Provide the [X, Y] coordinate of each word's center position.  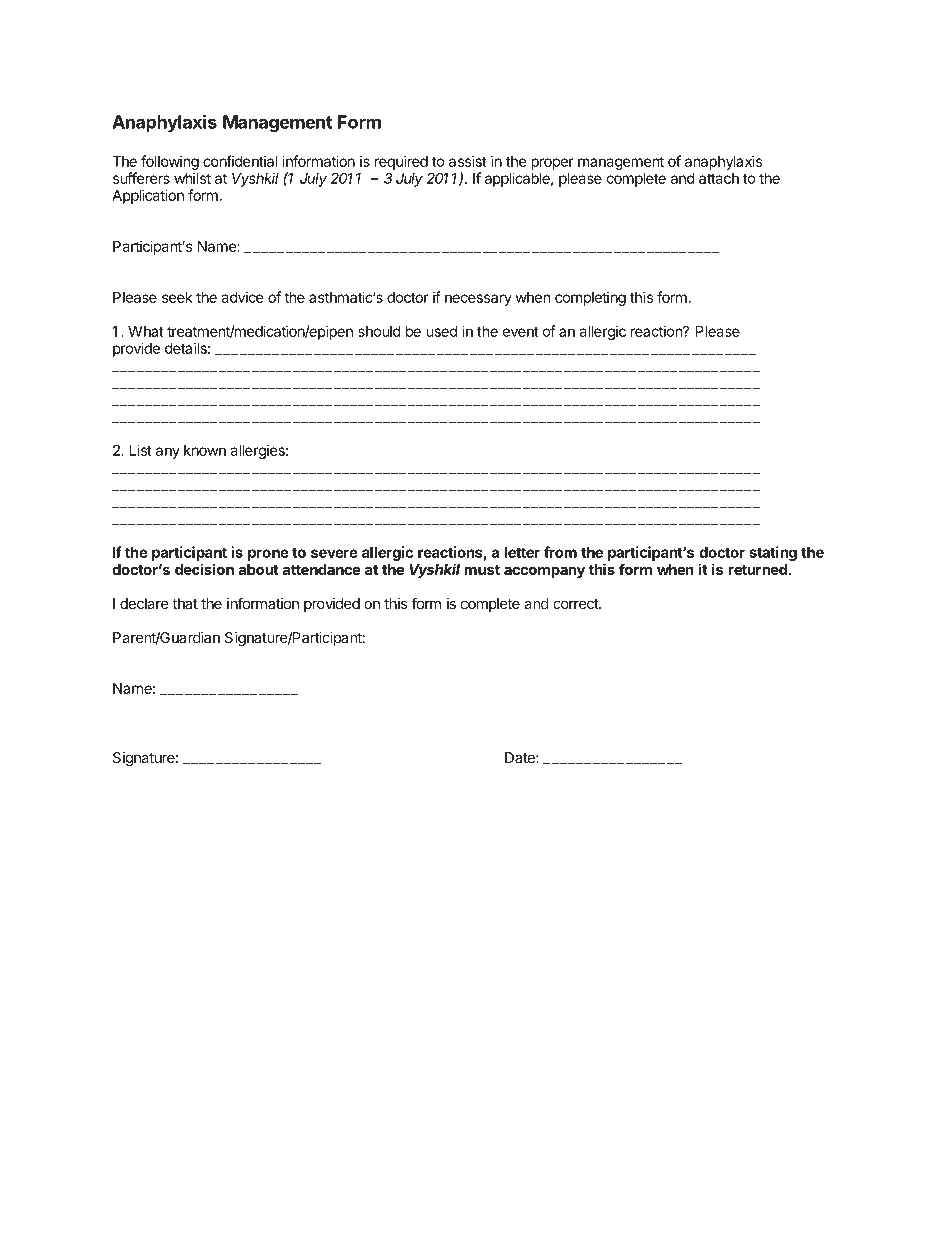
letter [522, 552]
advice [242, 297]
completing [590, 298]
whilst [192, 178]
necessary [478, 300]
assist [468, 161]
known [205, 450]
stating [773, 553]
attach [719, 178]
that [185, 603]
